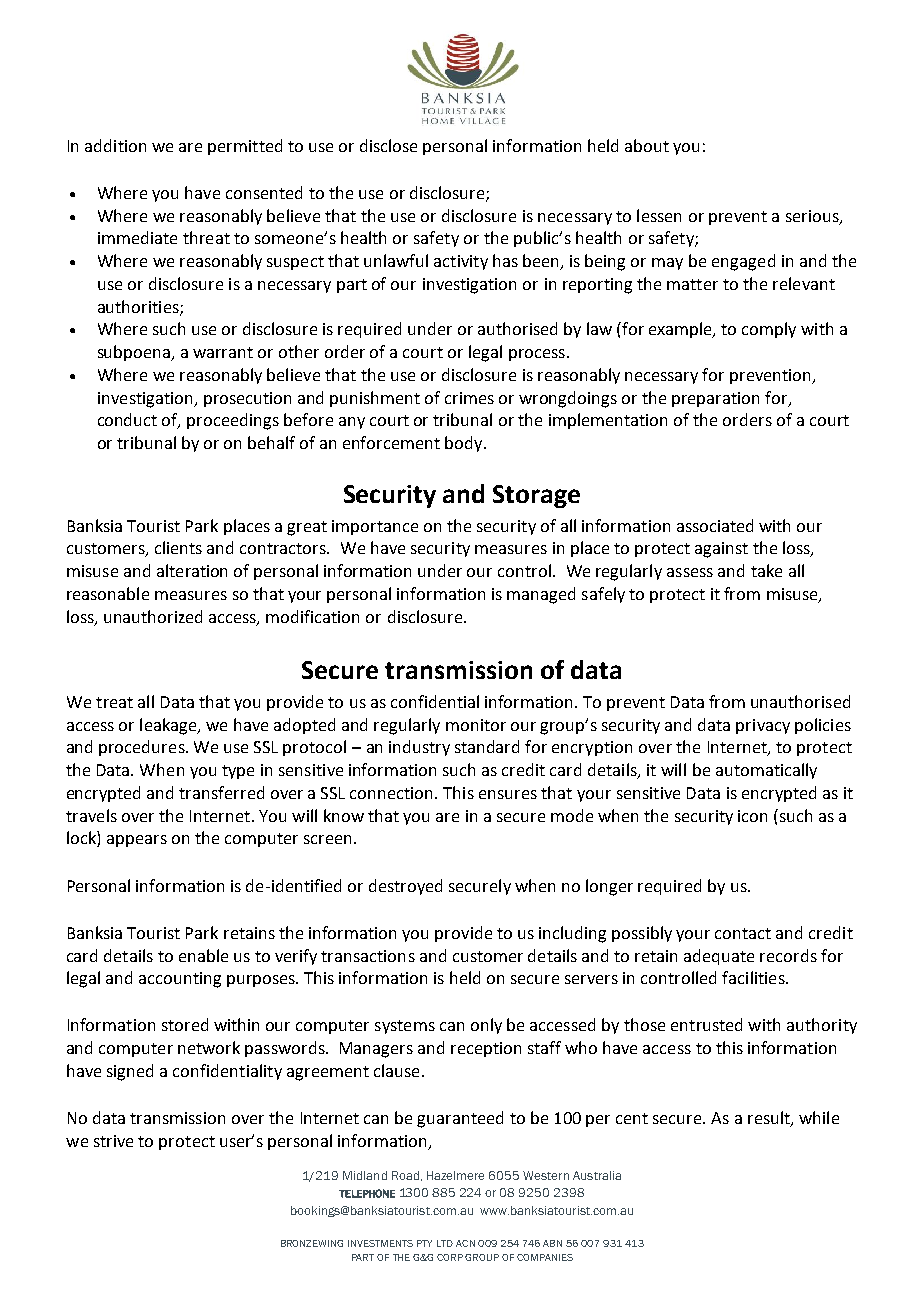 This screenshot has height=1308, width=924. What do you see at coordinates (127, 419) in the screenshot?
I see `conduct` at bounding box center [127, 419].
